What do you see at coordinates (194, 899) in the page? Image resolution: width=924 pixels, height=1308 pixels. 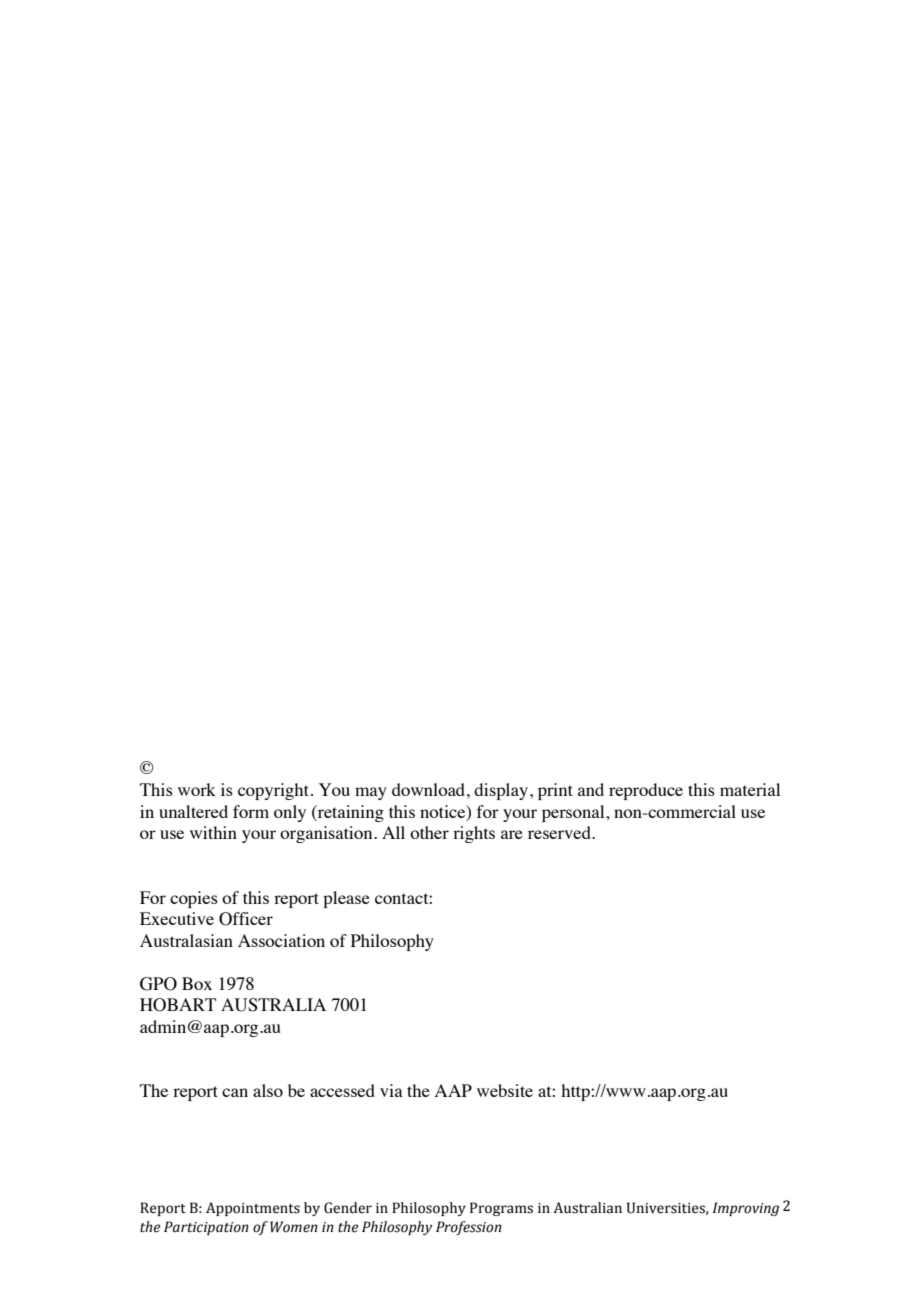 I see `copies` at bounding box center [194, 899].
